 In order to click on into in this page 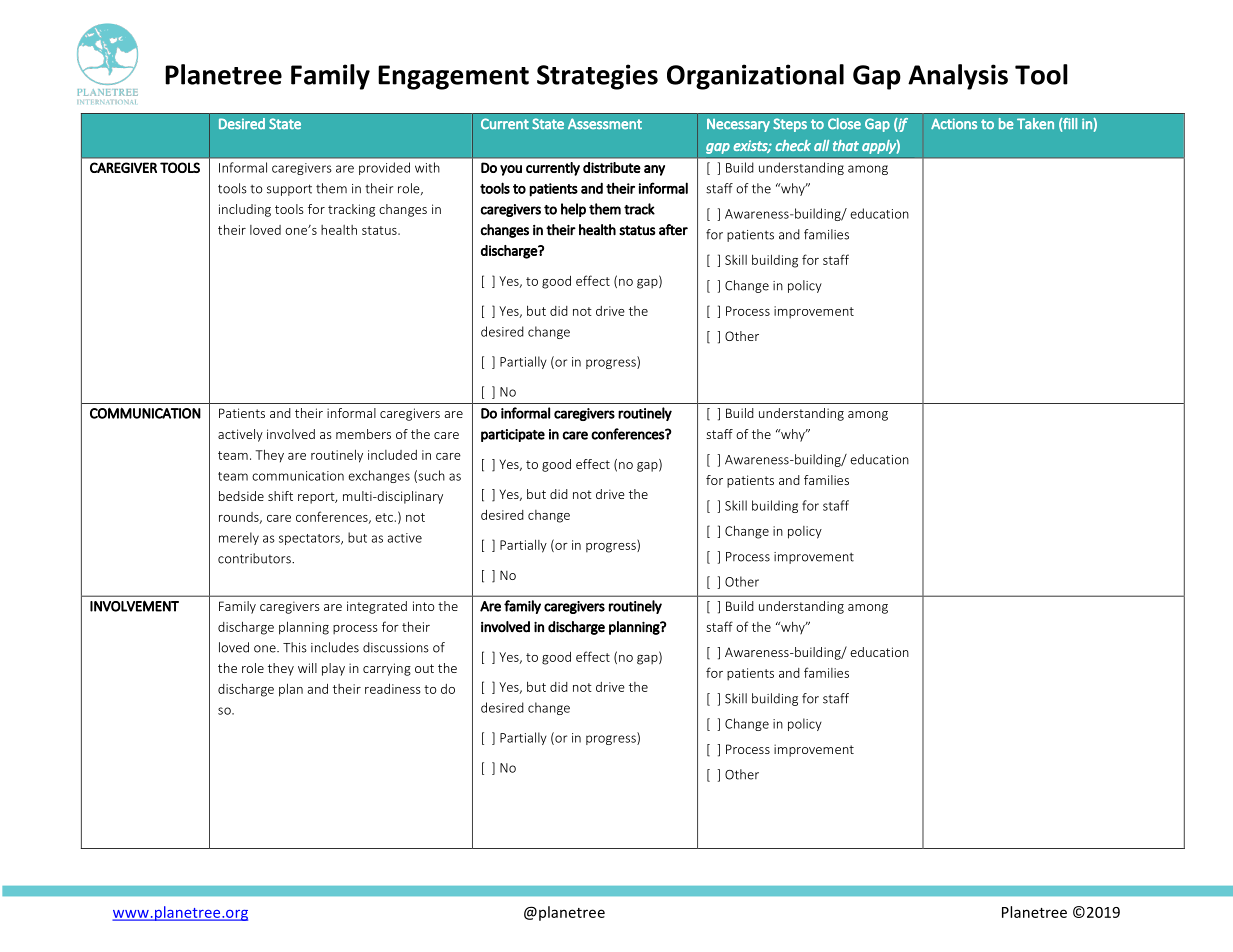, I will do `click(424, 606)`.
